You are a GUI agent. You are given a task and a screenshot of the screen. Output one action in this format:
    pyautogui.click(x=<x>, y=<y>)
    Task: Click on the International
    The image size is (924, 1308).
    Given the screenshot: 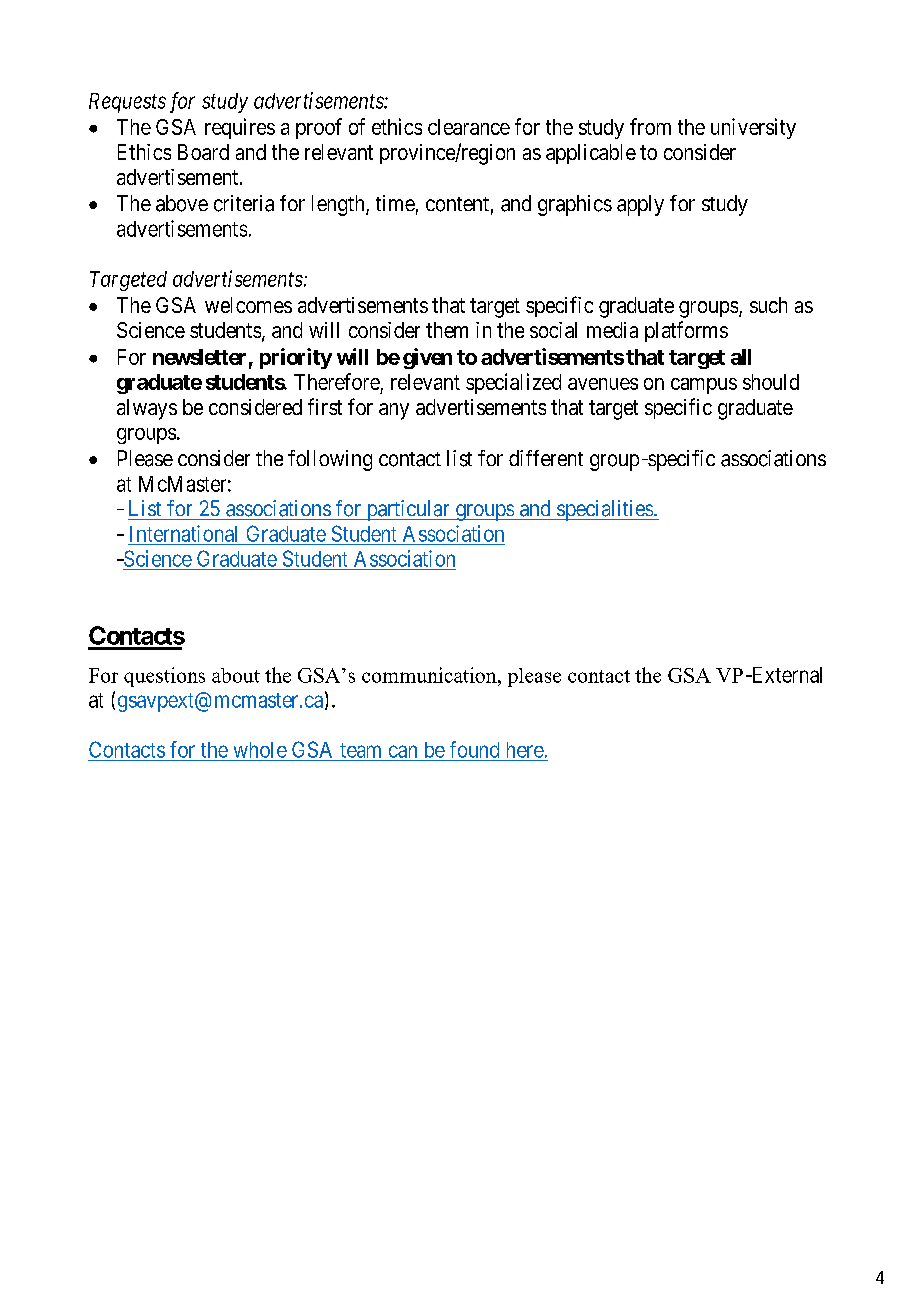 What is the action you would take?
    pyautogui.click(x=183, y=533)
